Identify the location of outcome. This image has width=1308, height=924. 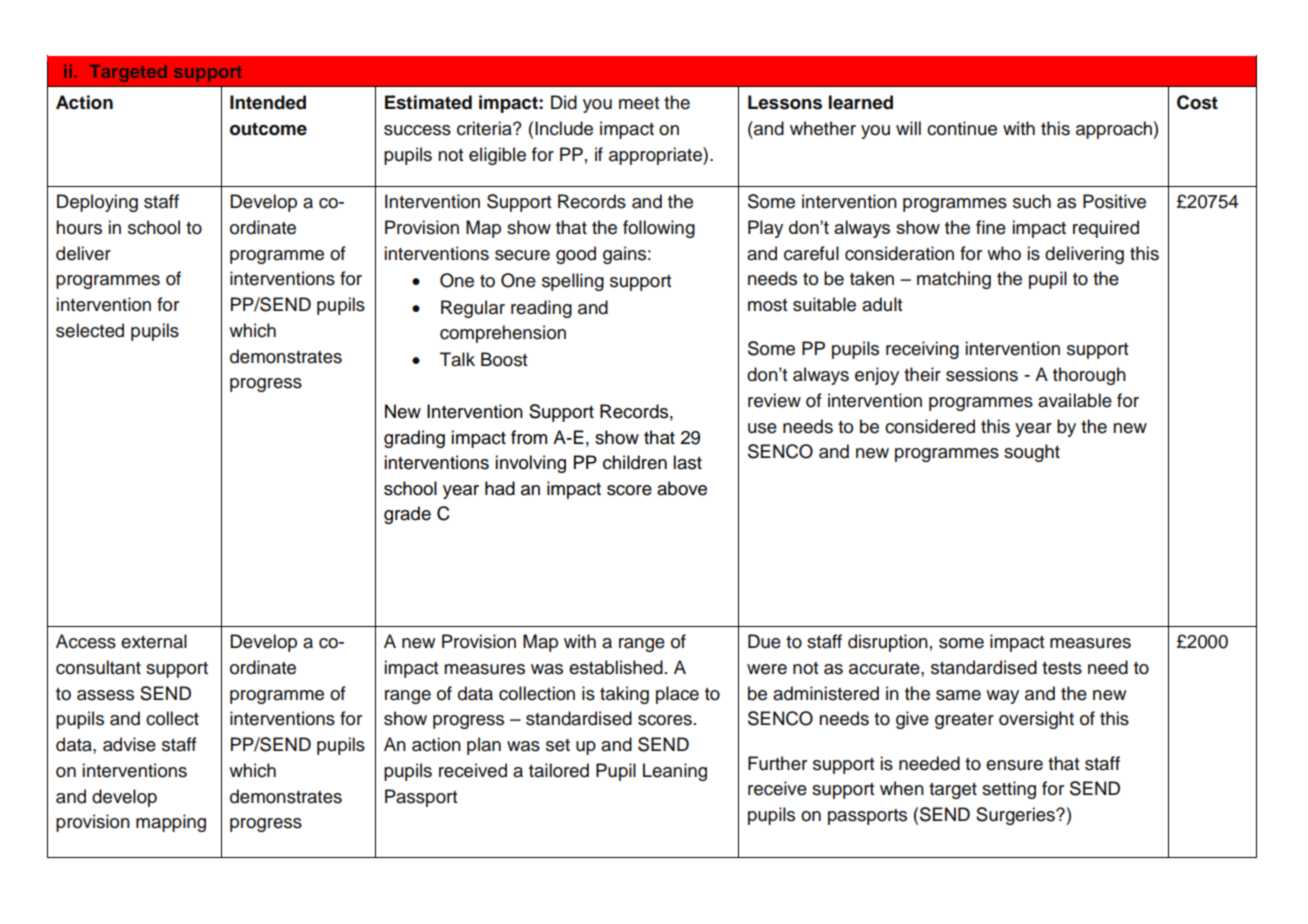
(268, 129).
